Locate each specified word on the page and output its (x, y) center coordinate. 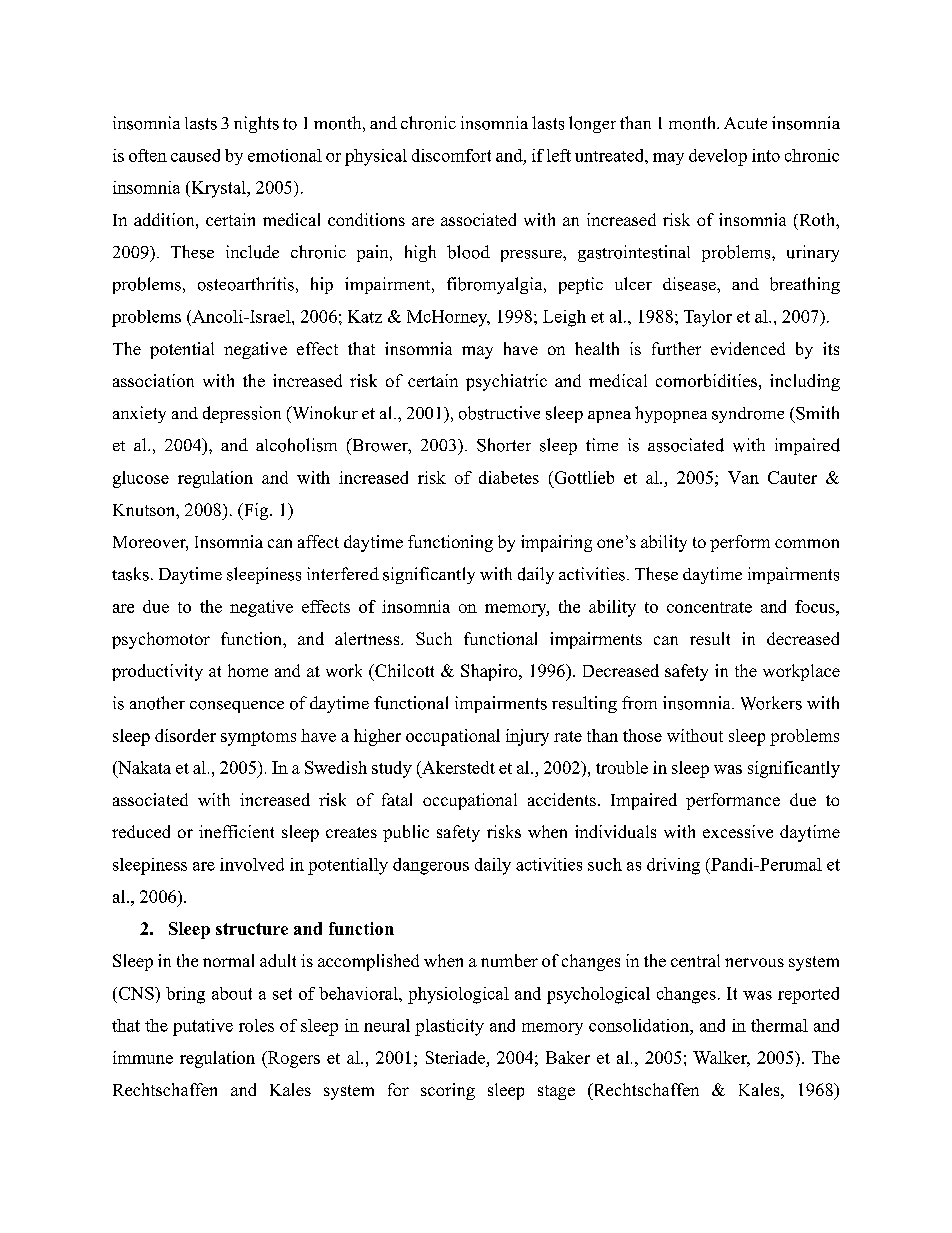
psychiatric (506, 382)
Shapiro (490, 672)
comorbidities (706, 380)
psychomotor (161, 640)
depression (242, 414)
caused (195, 155)
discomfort (451, 155)
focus (816, 606)
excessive (738, 831)
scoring (448, 1091)
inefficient (236, 831)
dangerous (431, 866)
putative (203, 1027)
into (766, 155)
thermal (779, 1025)
